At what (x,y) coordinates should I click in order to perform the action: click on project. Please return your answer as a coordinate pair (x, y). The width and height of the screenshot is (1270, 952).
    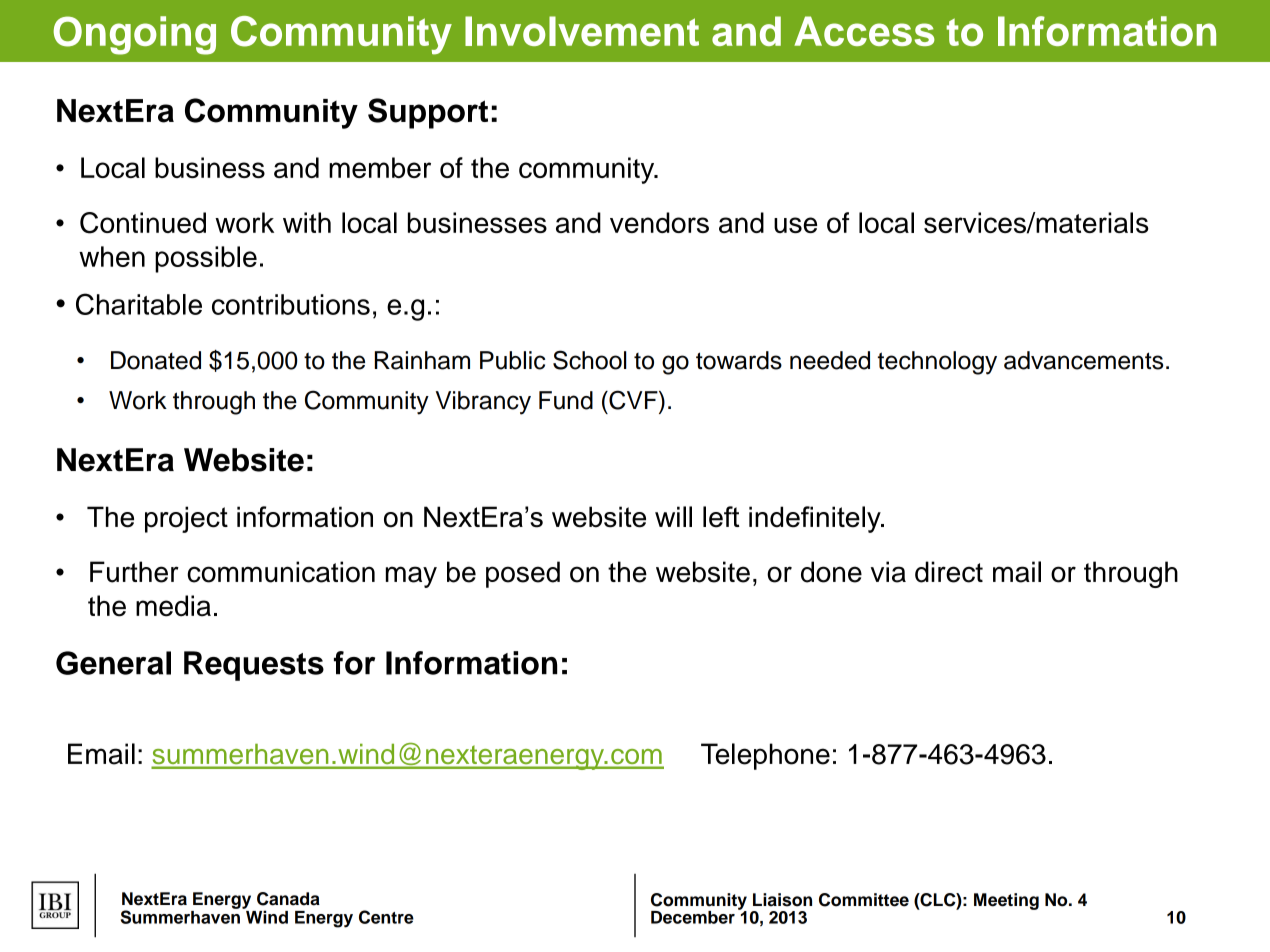
    Looking at the image, I should click on (186, 519).
